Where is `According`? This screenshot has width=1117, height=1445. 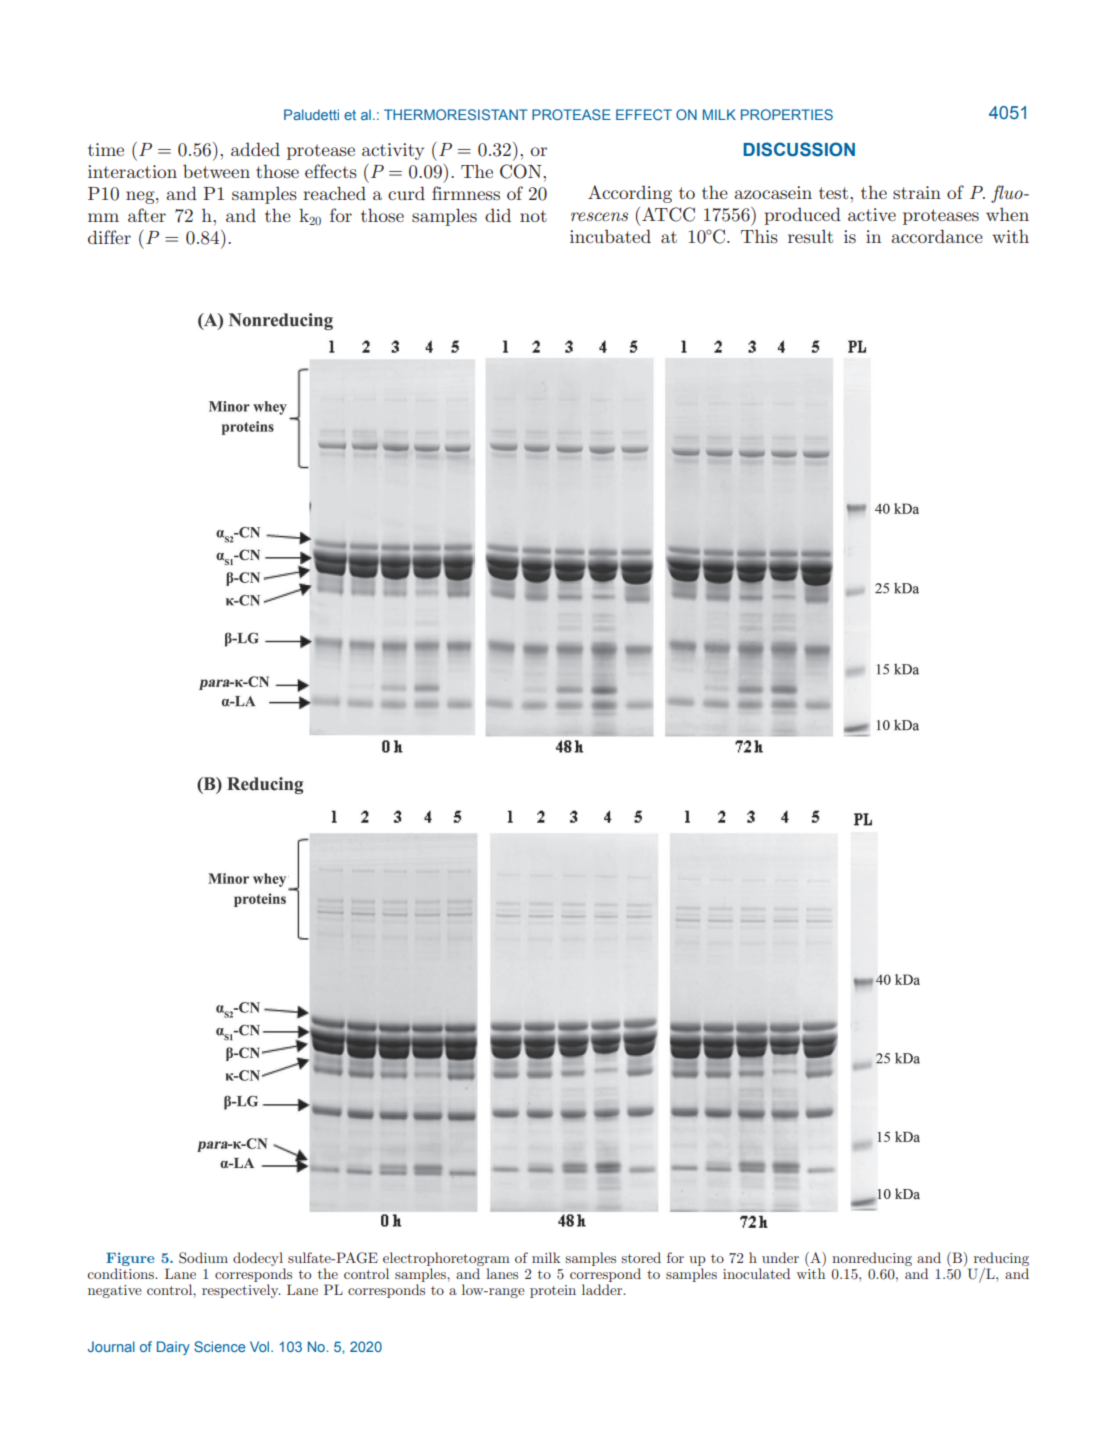 According is located at coordinates (630, 194).
